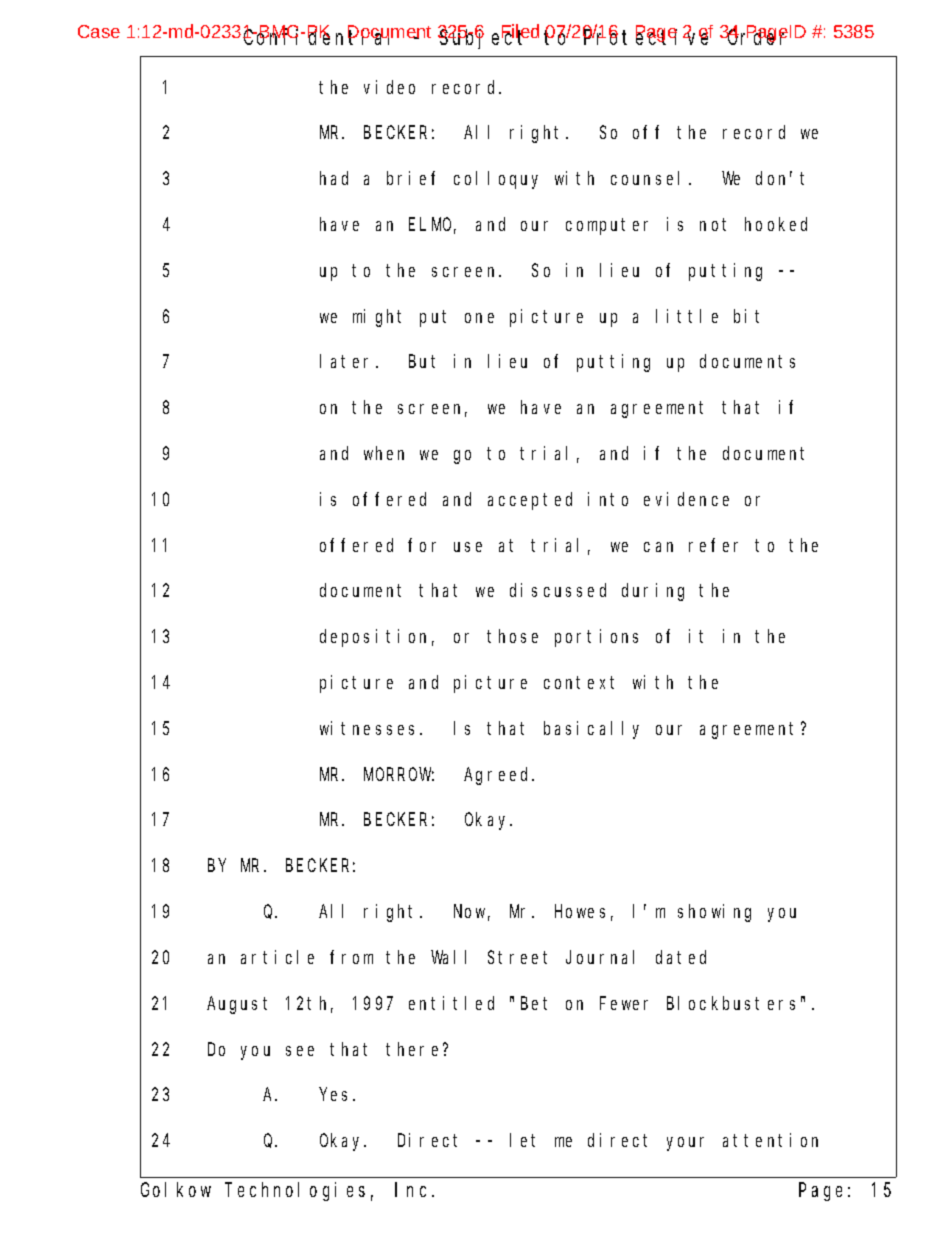 The height and width of the screenshot is (1233, 952). What do you see at coordinates (295, 1191) in the screenshot?
I see `Technologies` at bounding box center [295, 1191].
